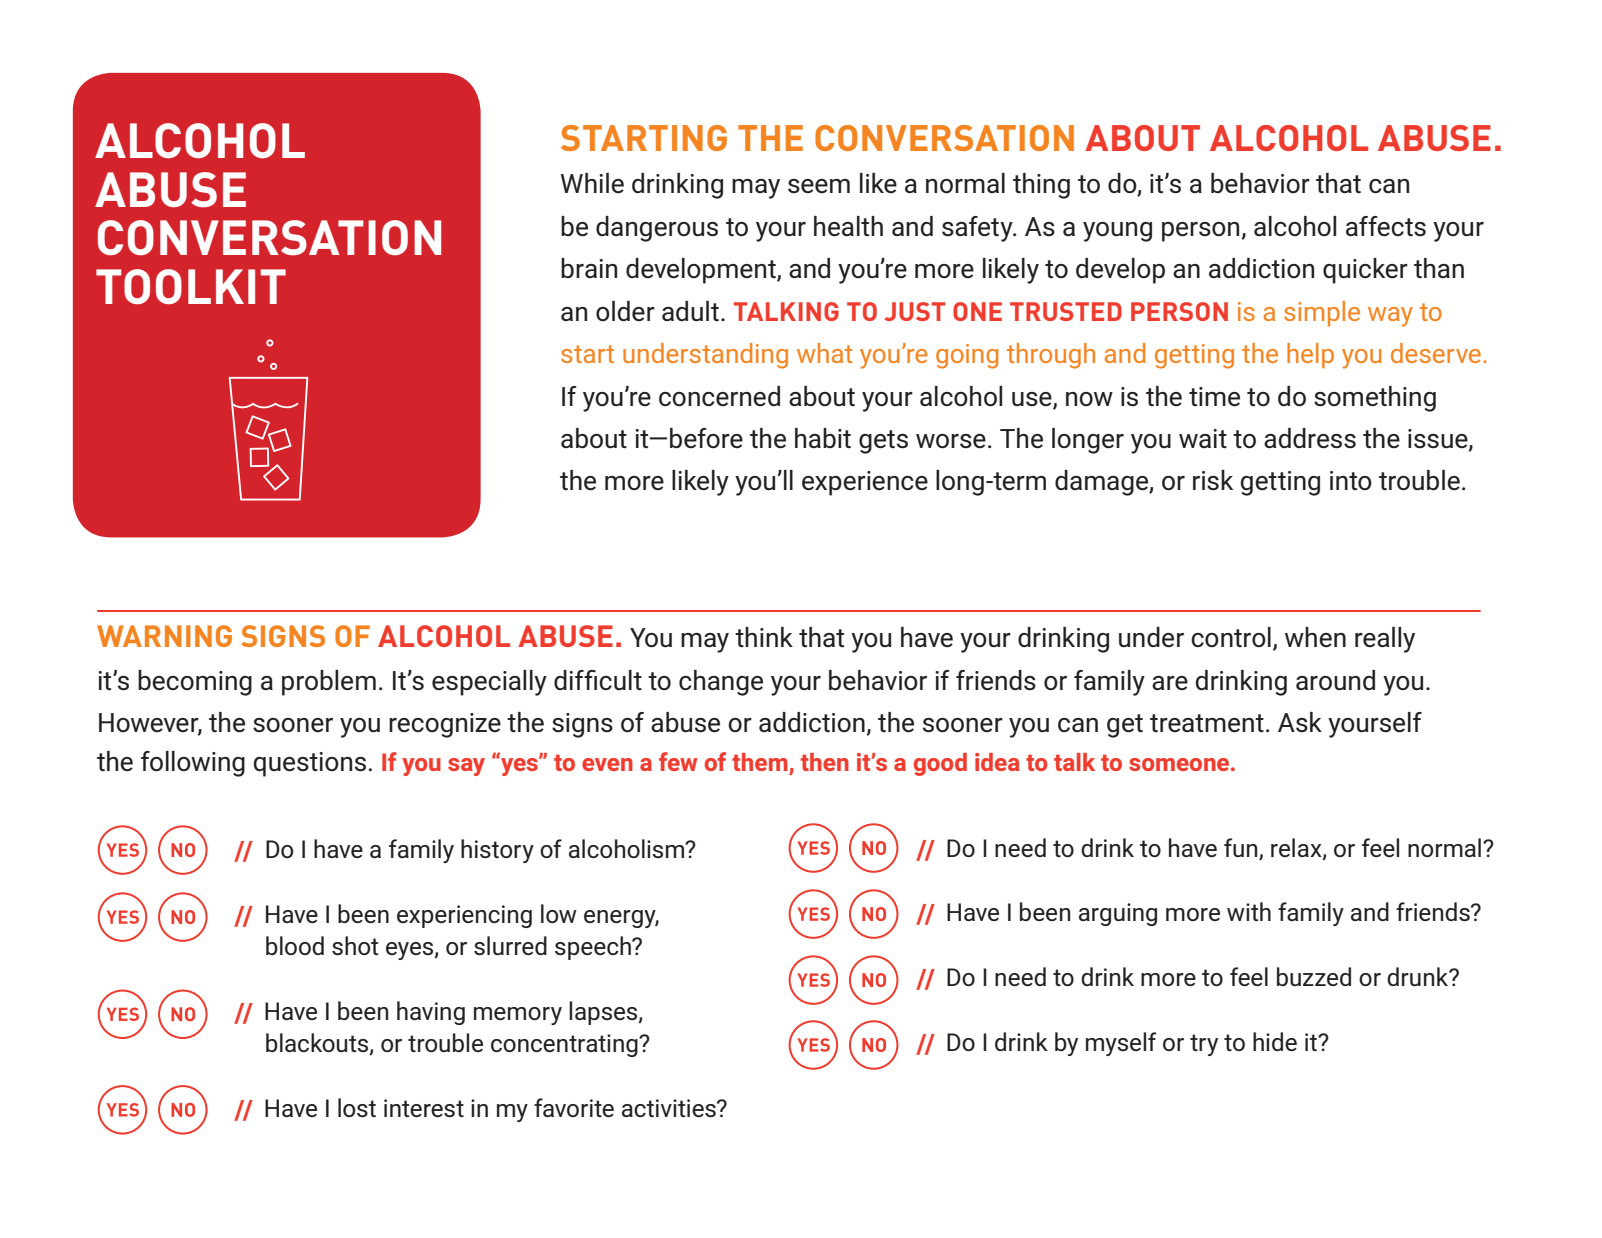  I want to click on when, so click(1315, 637).
